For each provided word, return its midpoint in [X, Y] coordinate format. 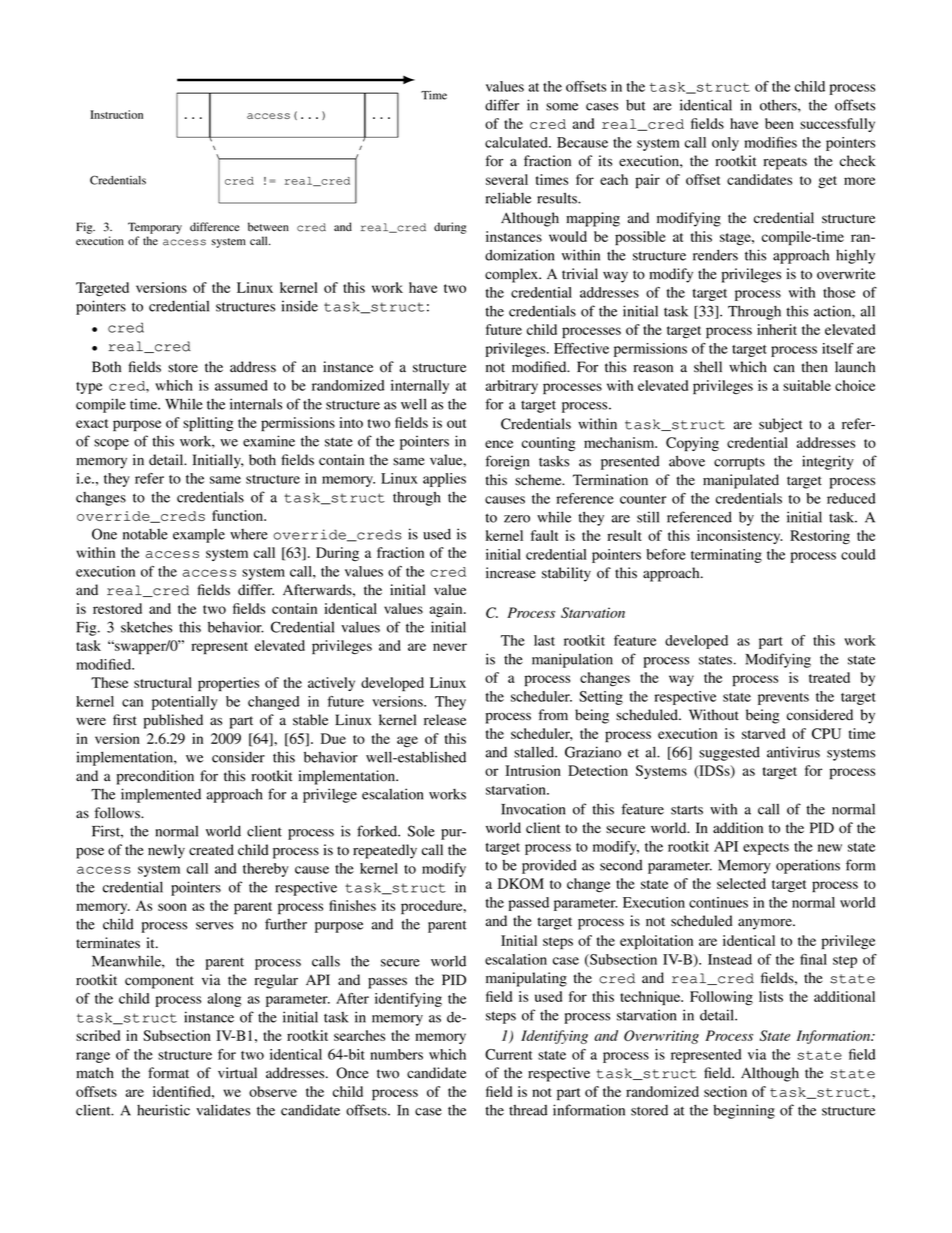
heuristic [163, 1110]
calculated [517, 142]
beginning [744, 1111]
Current [508, 1054]
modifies [770, 142]
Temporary [155, 228]
